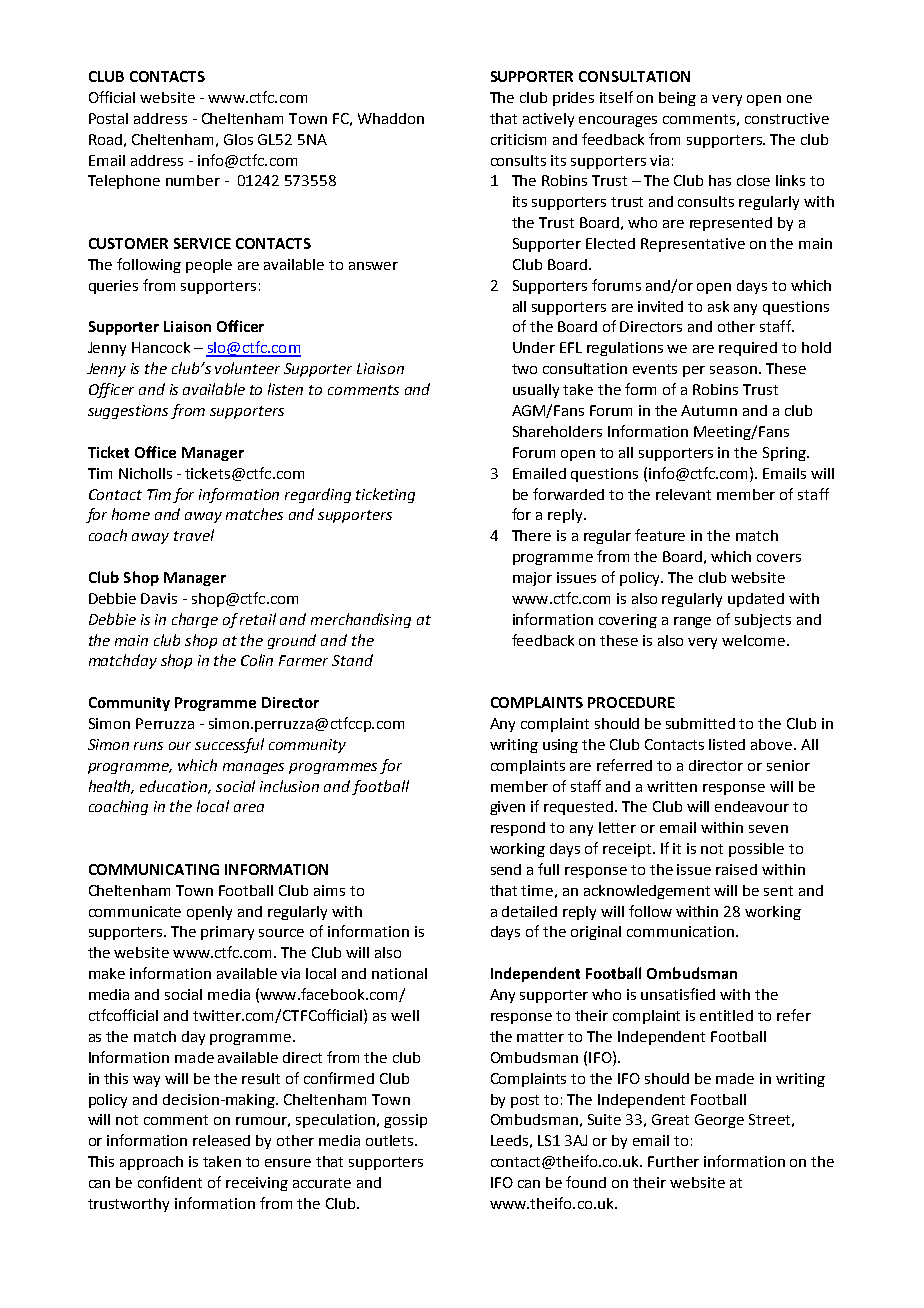  Describe the element at coordinates (221, 1140) in the screenshot. I see `released` at that location.
